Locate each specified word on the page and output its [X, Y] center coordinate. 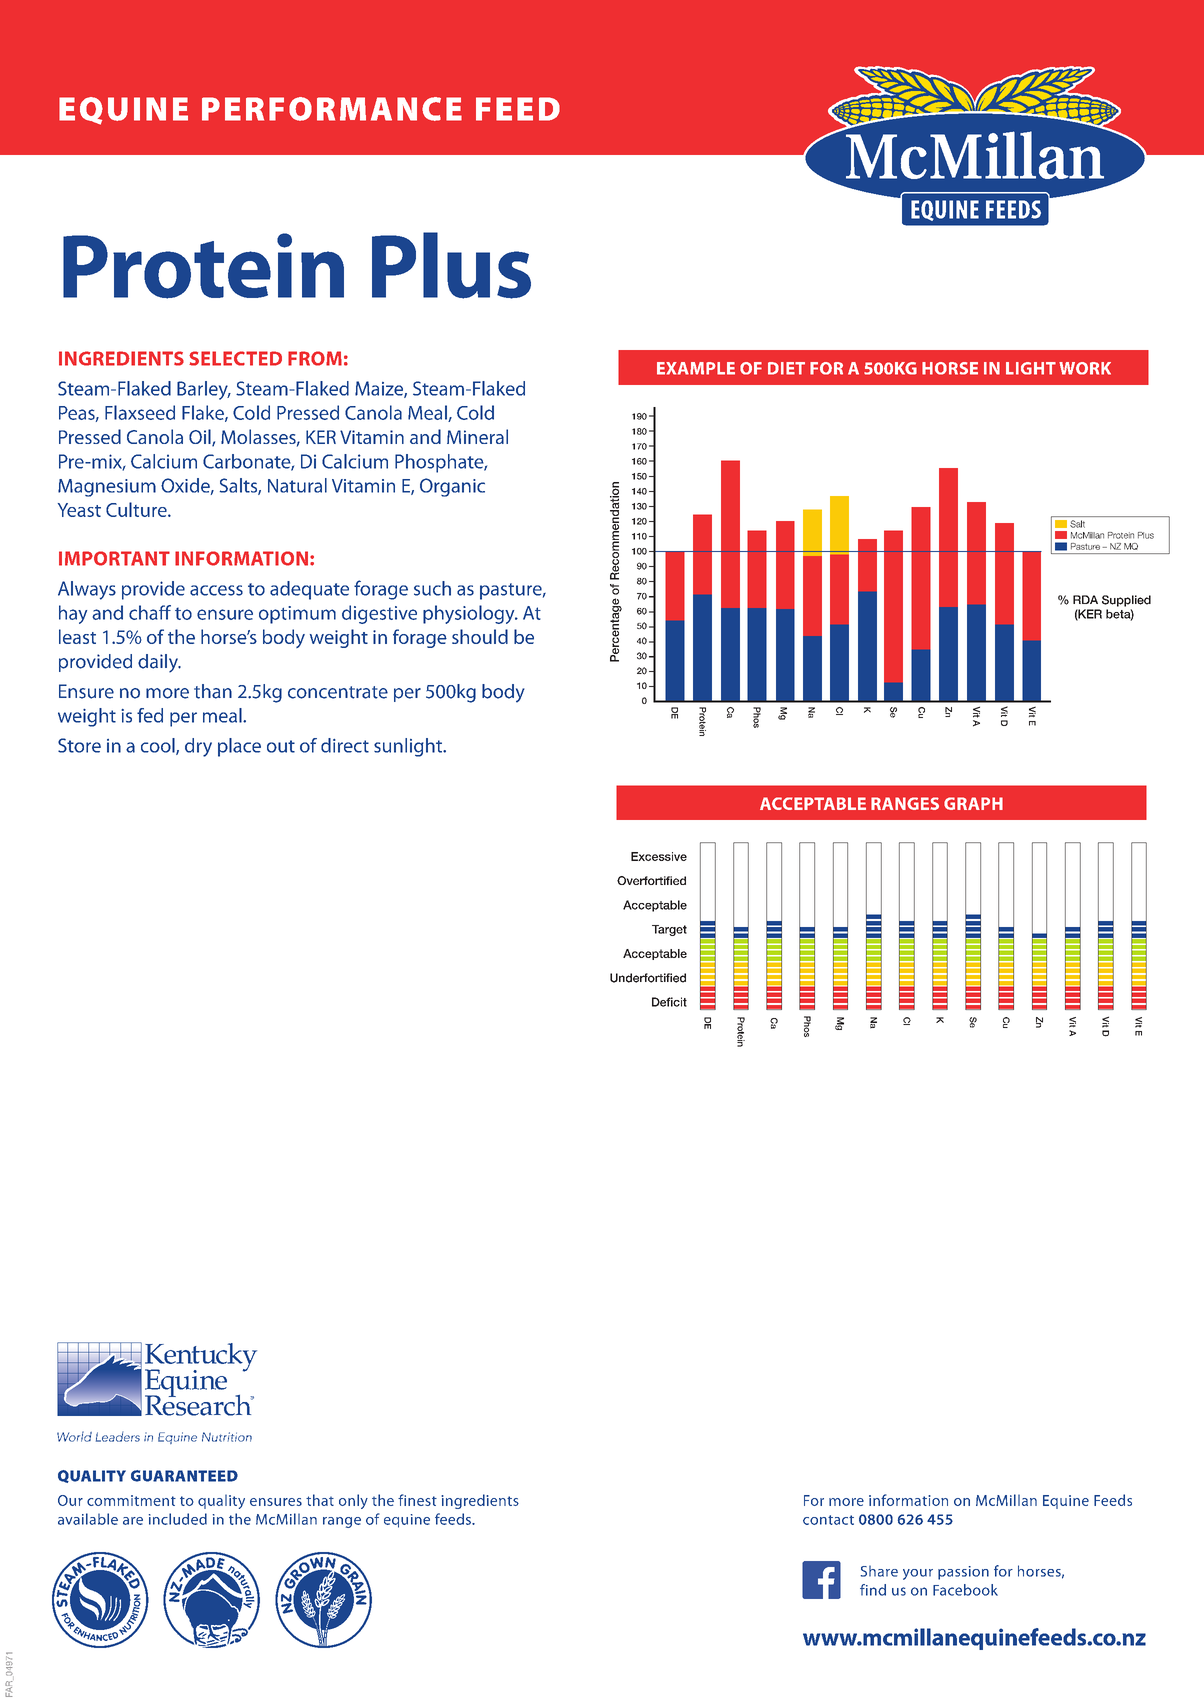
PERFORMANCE [332, 109]
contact [828, 1520]
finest [417, 1500]
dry [198, 747]
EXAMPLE [696, 368]
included [178, 1519]
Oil [201, 438]
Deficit [669, 1002]
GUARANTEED [184, 1476]
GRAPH [973, 803]
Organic [452, 487]
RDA [1085, 599]
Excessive [659, 856]
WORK [1085, 368]
